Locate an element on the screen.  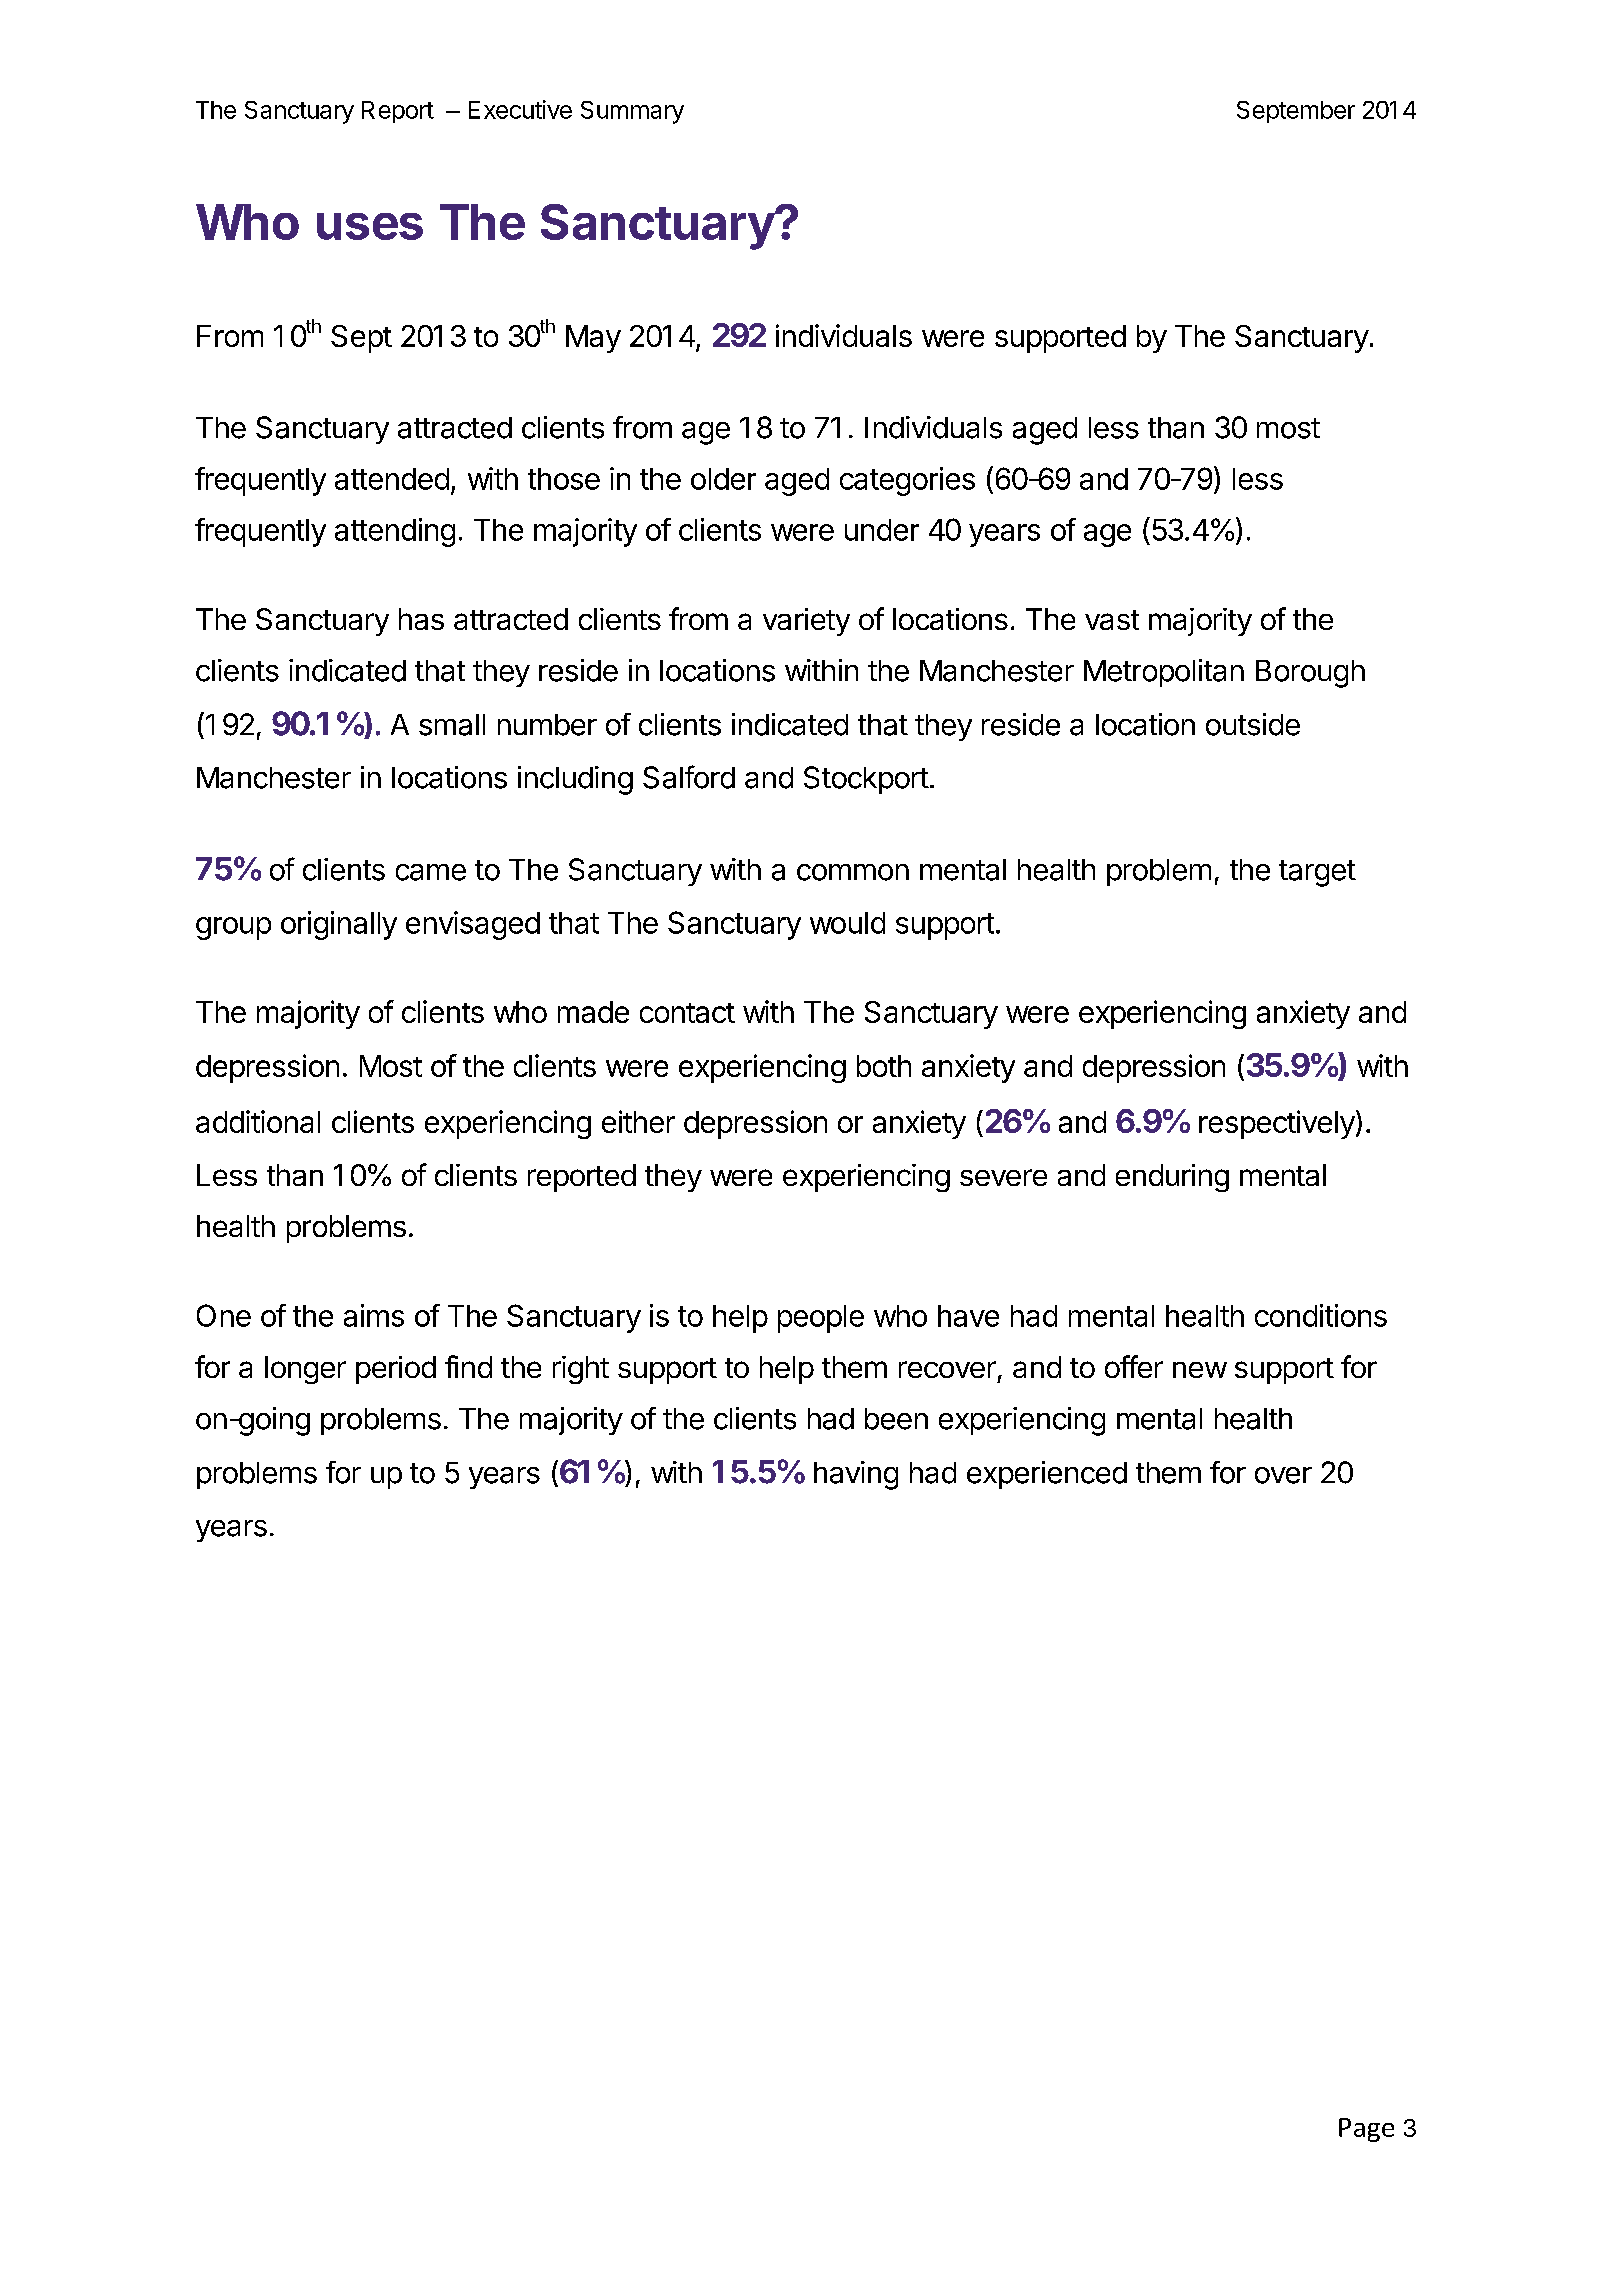
respectively is located at coordinates (1277, 1124).
